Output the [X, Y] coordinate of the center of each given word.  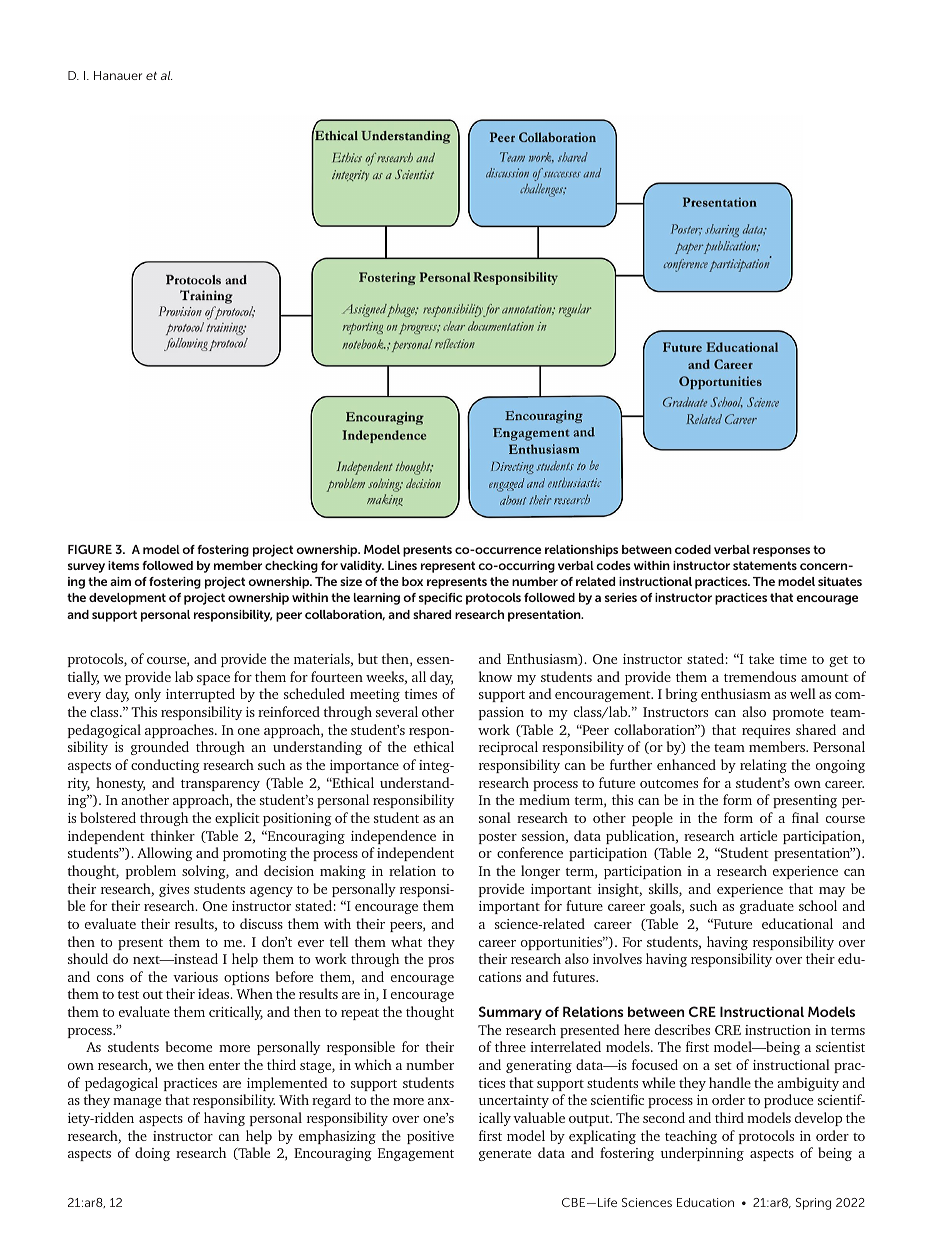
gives [174, 890]
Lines [402, 565]
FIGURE [90, 549]
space [213, 680]
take [761, 658]
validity [362, 567]
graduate [767, 907]
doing [152, 1154]
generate [505, 1155]
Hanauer [118, 75]
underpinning [702, 1154]
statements [765, 565]
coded [693, 549]
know [495, 676]
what [406, 941]
